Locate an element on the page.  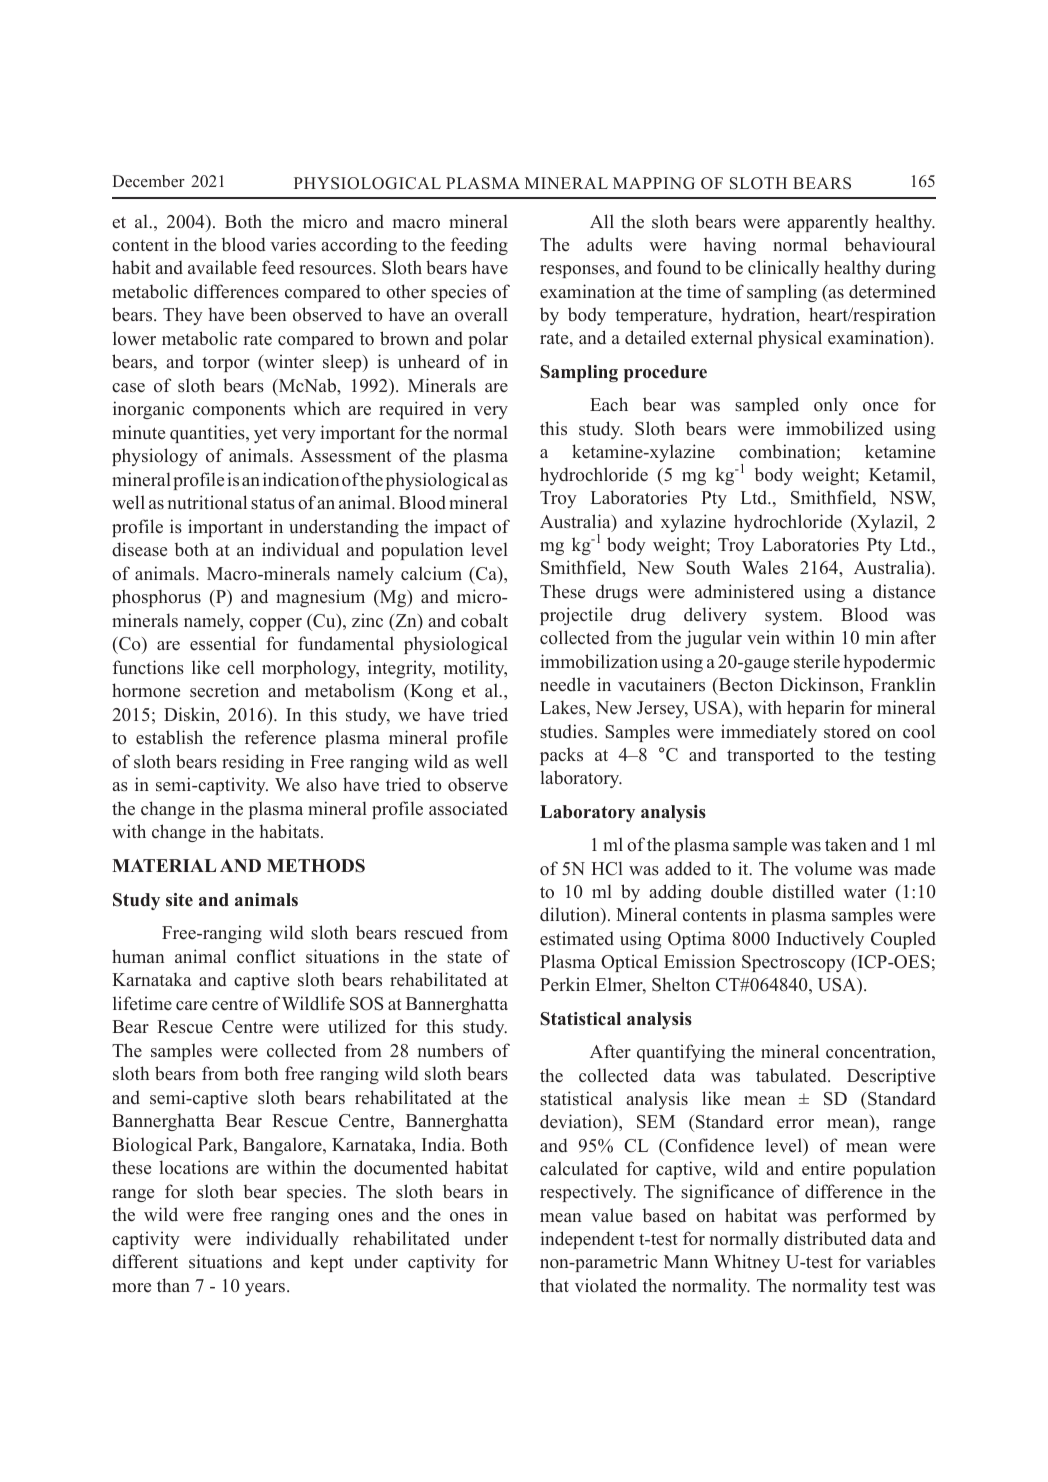
studies is located at coordinates (566, 731).
